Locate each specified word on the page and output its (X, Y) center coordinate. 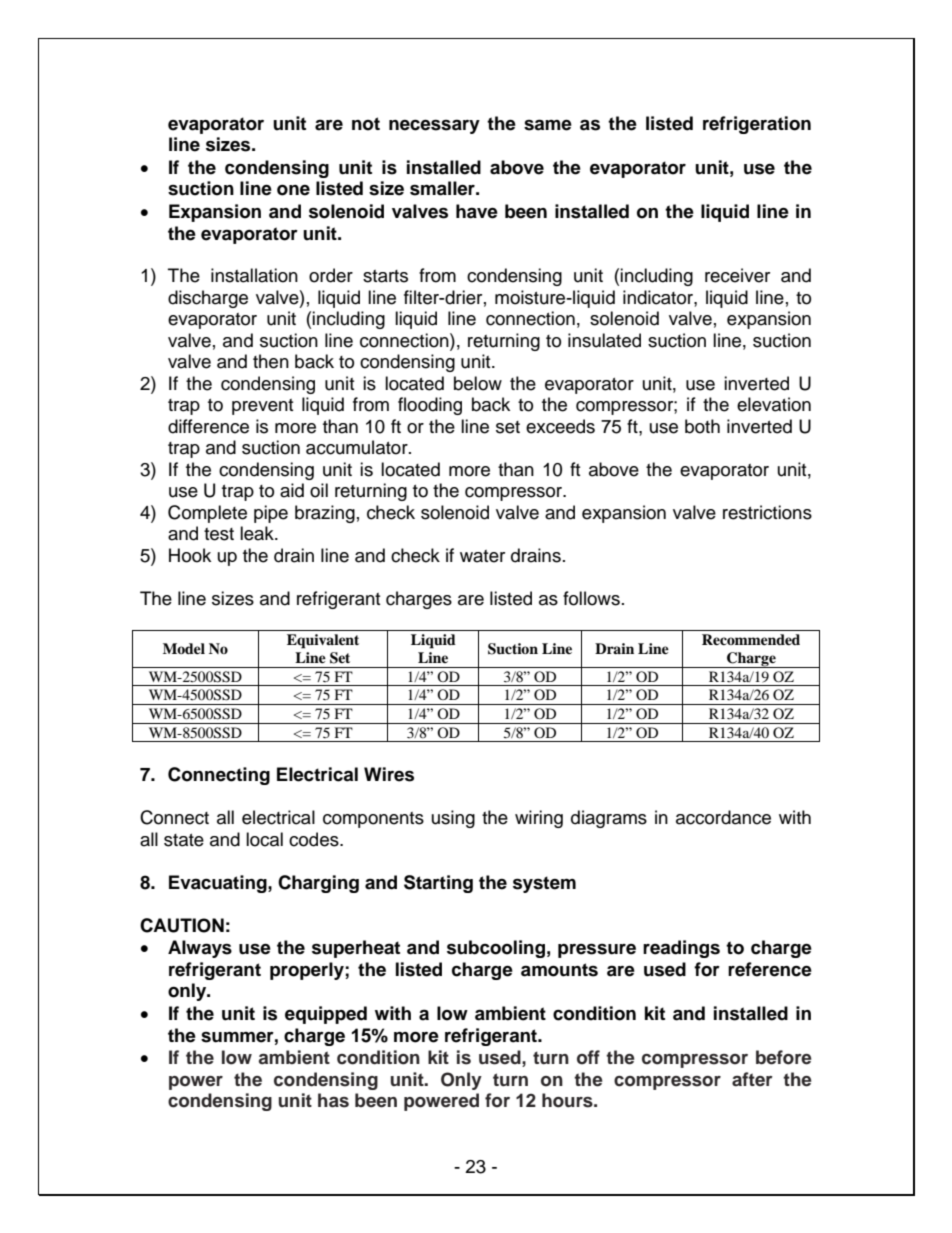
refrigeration (757, 125)
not (366, 124)
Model (184, 648)
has (333, 1100)
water (482, 556)
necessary (434, 126)
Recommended (751, 639)
